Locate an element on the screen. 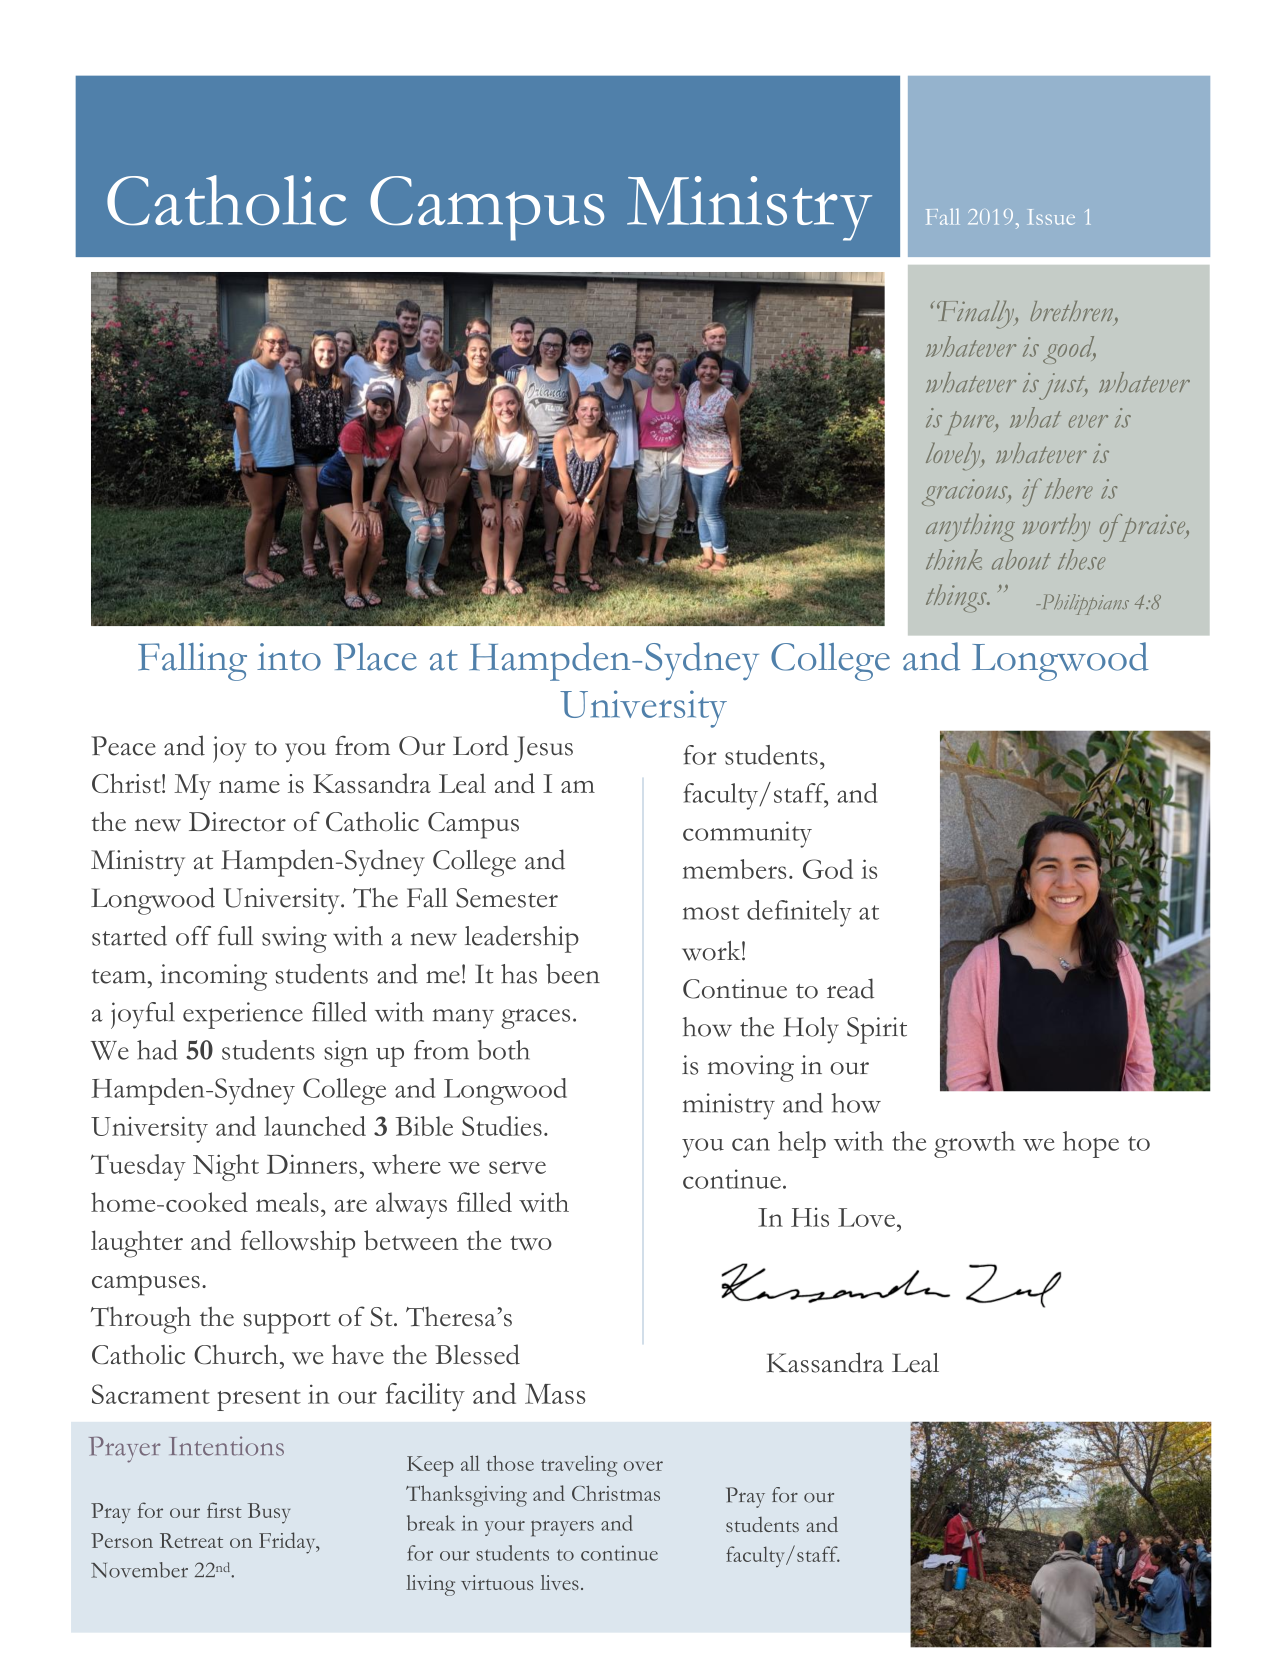 This screenshot has height=1664, width=1286. over is located at coordinates (643, 1466).
